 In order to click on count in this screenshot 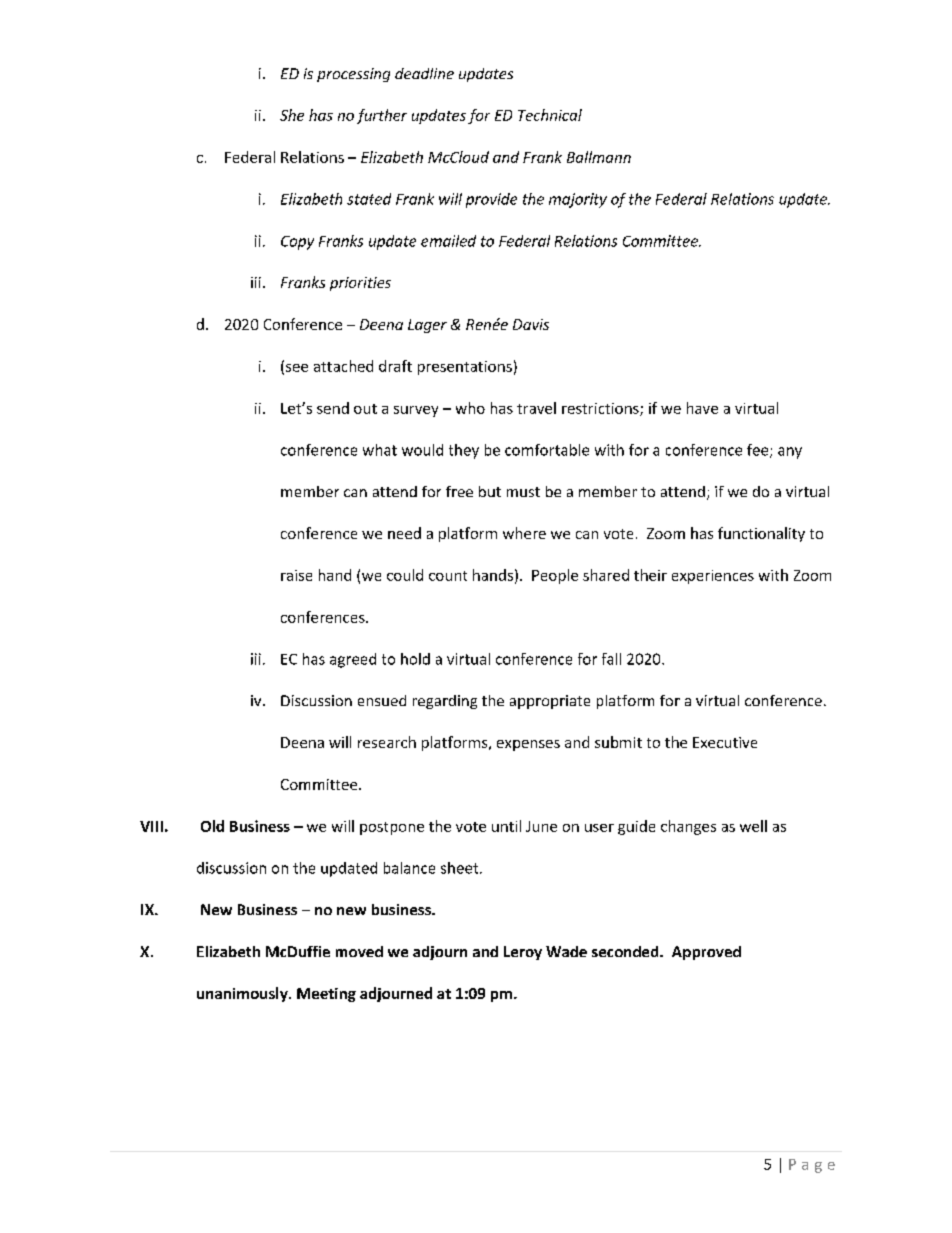, I will do `click(448, 576)`.
